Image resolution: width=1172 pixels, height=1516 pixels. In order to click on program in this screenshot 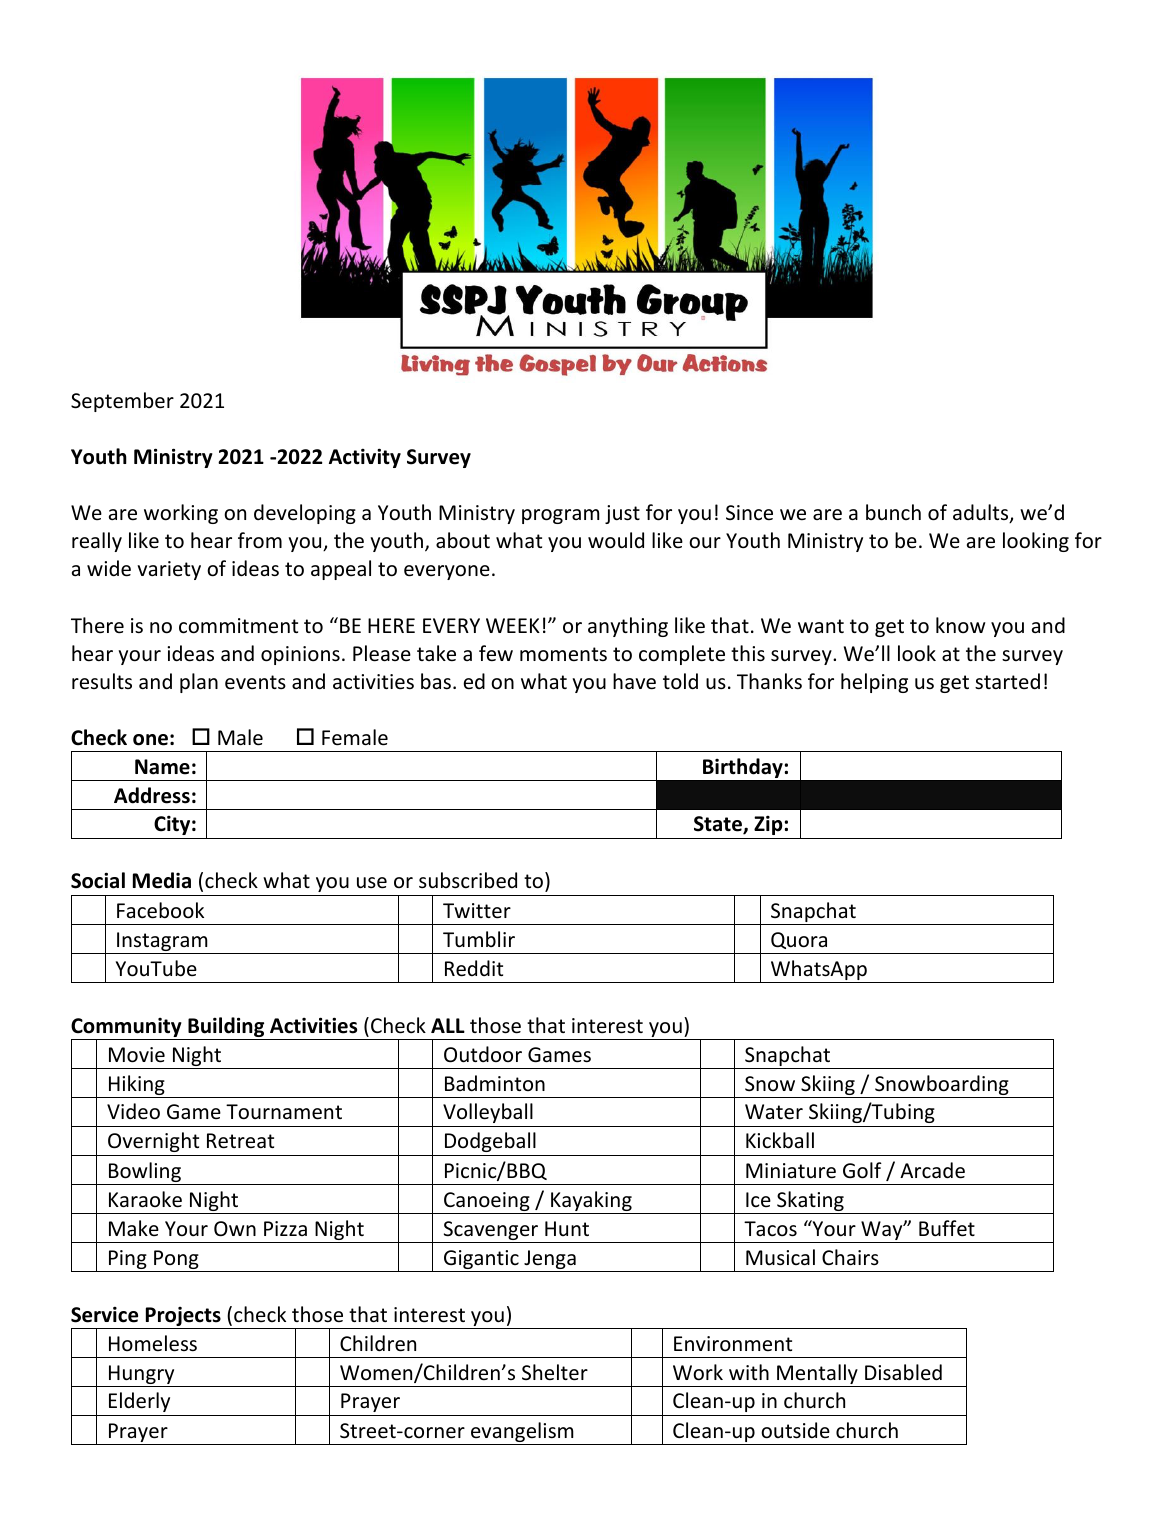, I will do `click(561, 516)`.
